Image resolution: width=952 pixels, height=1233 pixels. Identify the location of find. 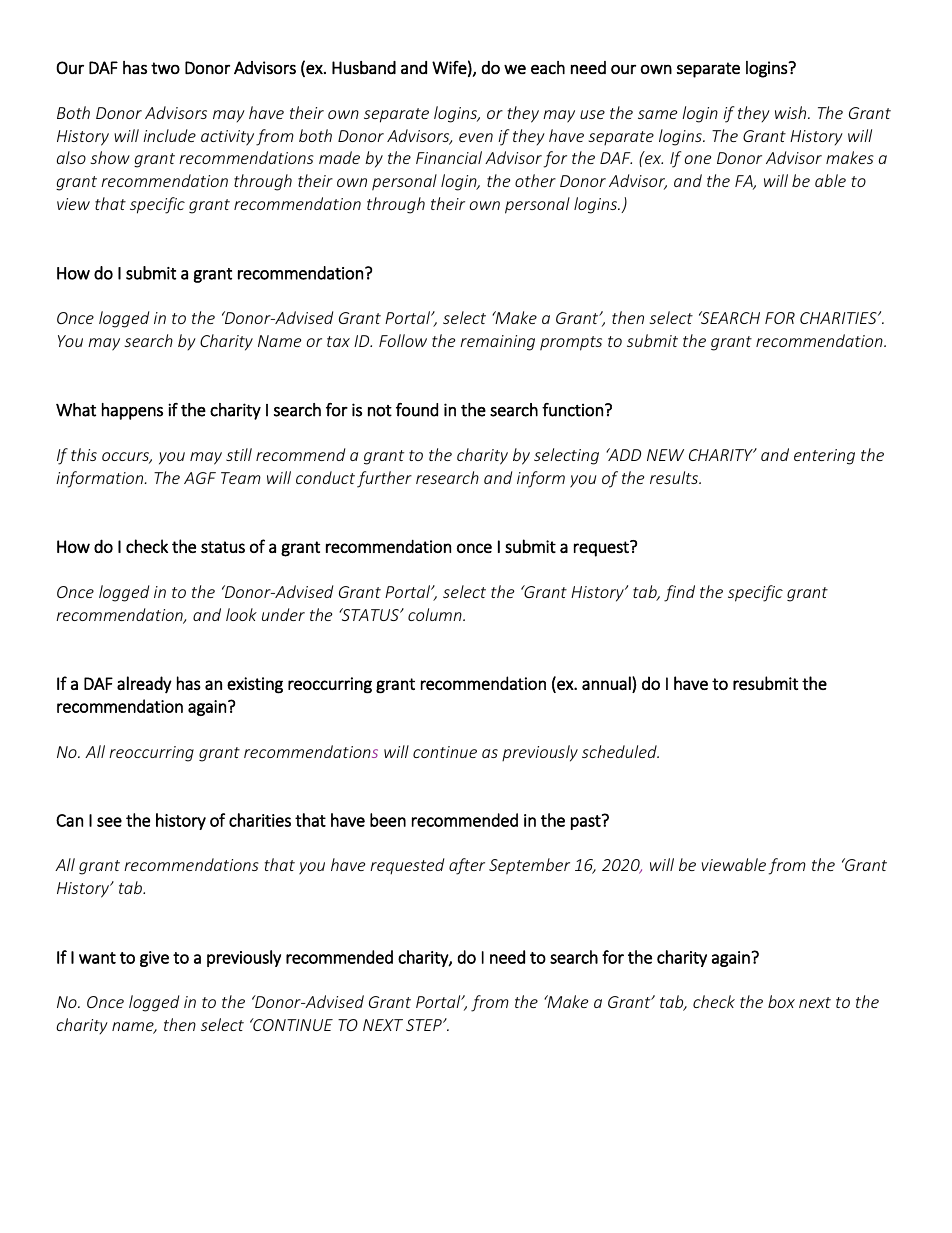
(679, 593).
